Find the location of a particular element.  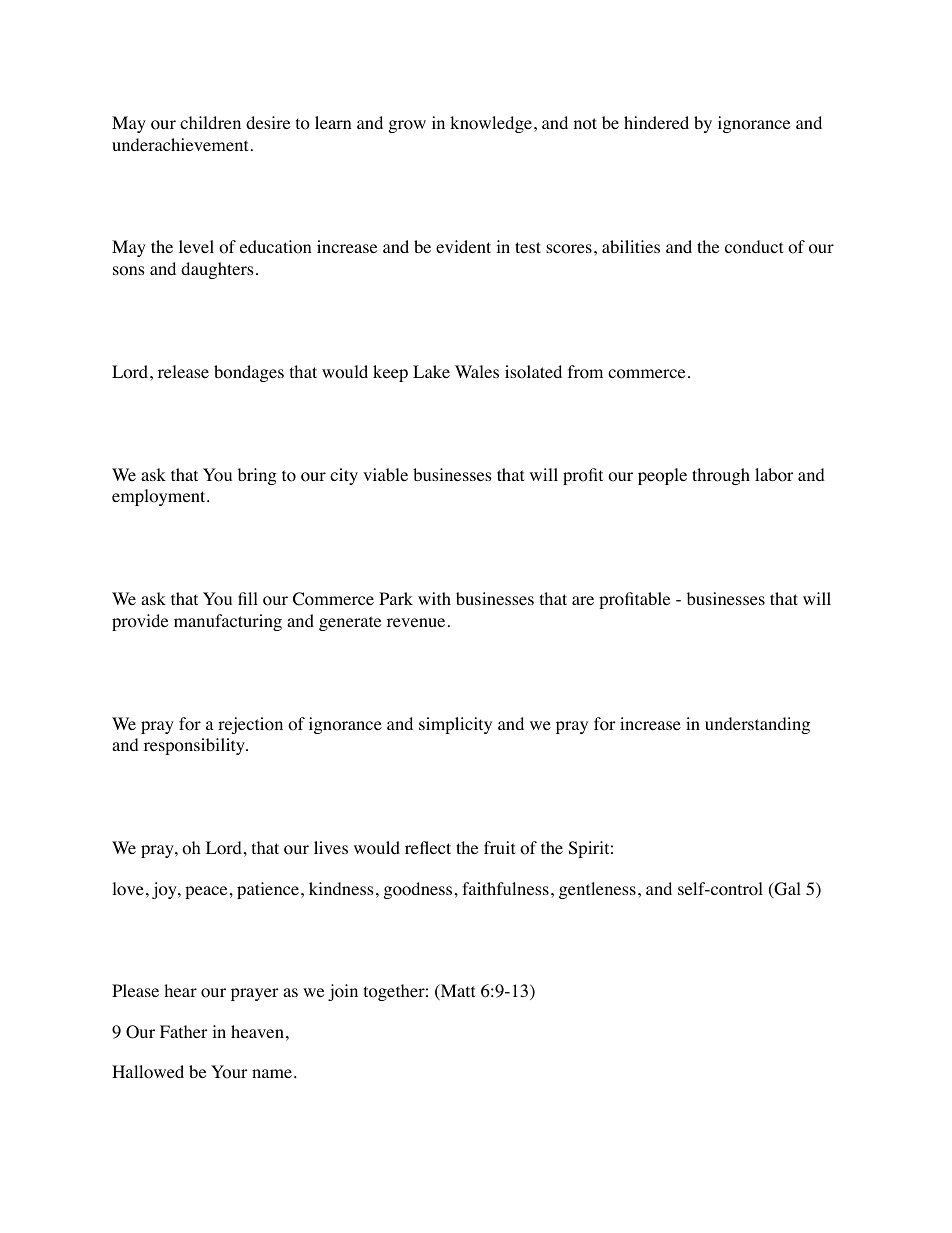

viable is located at coordinates (385, 474).
